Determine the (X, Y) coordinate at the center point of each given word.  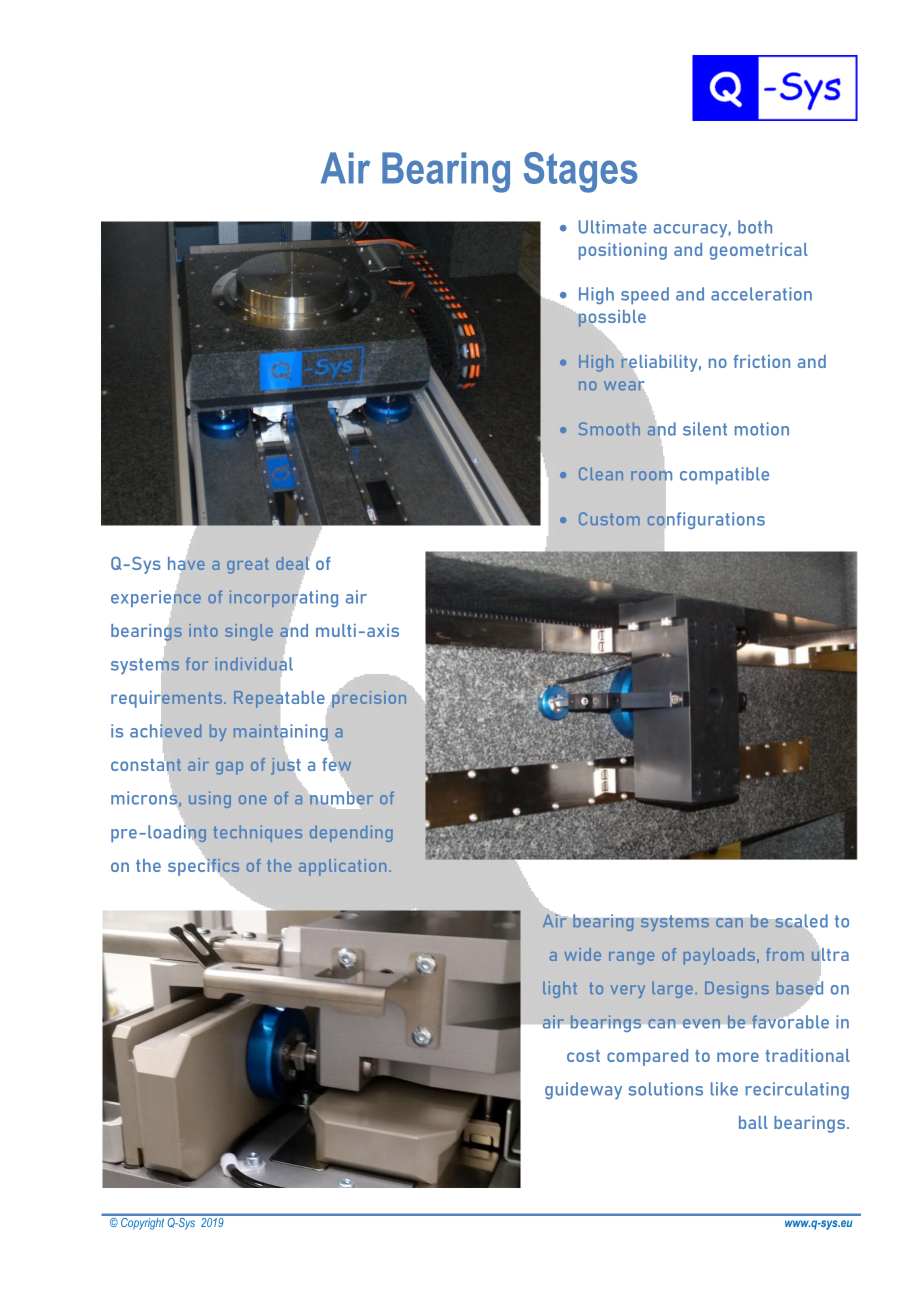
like (724, 1089)
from (785, 954)
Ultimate (613, 227)
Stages (581, 172)
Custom (609, 518)
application (342, 867)
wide (582, 954)
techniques (257, 833)
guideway (583, 1090)
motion (762, 429)
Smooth (609, 428)
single (249, 632)
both (755, 227)
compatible (724, 475)
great (248, 566)
